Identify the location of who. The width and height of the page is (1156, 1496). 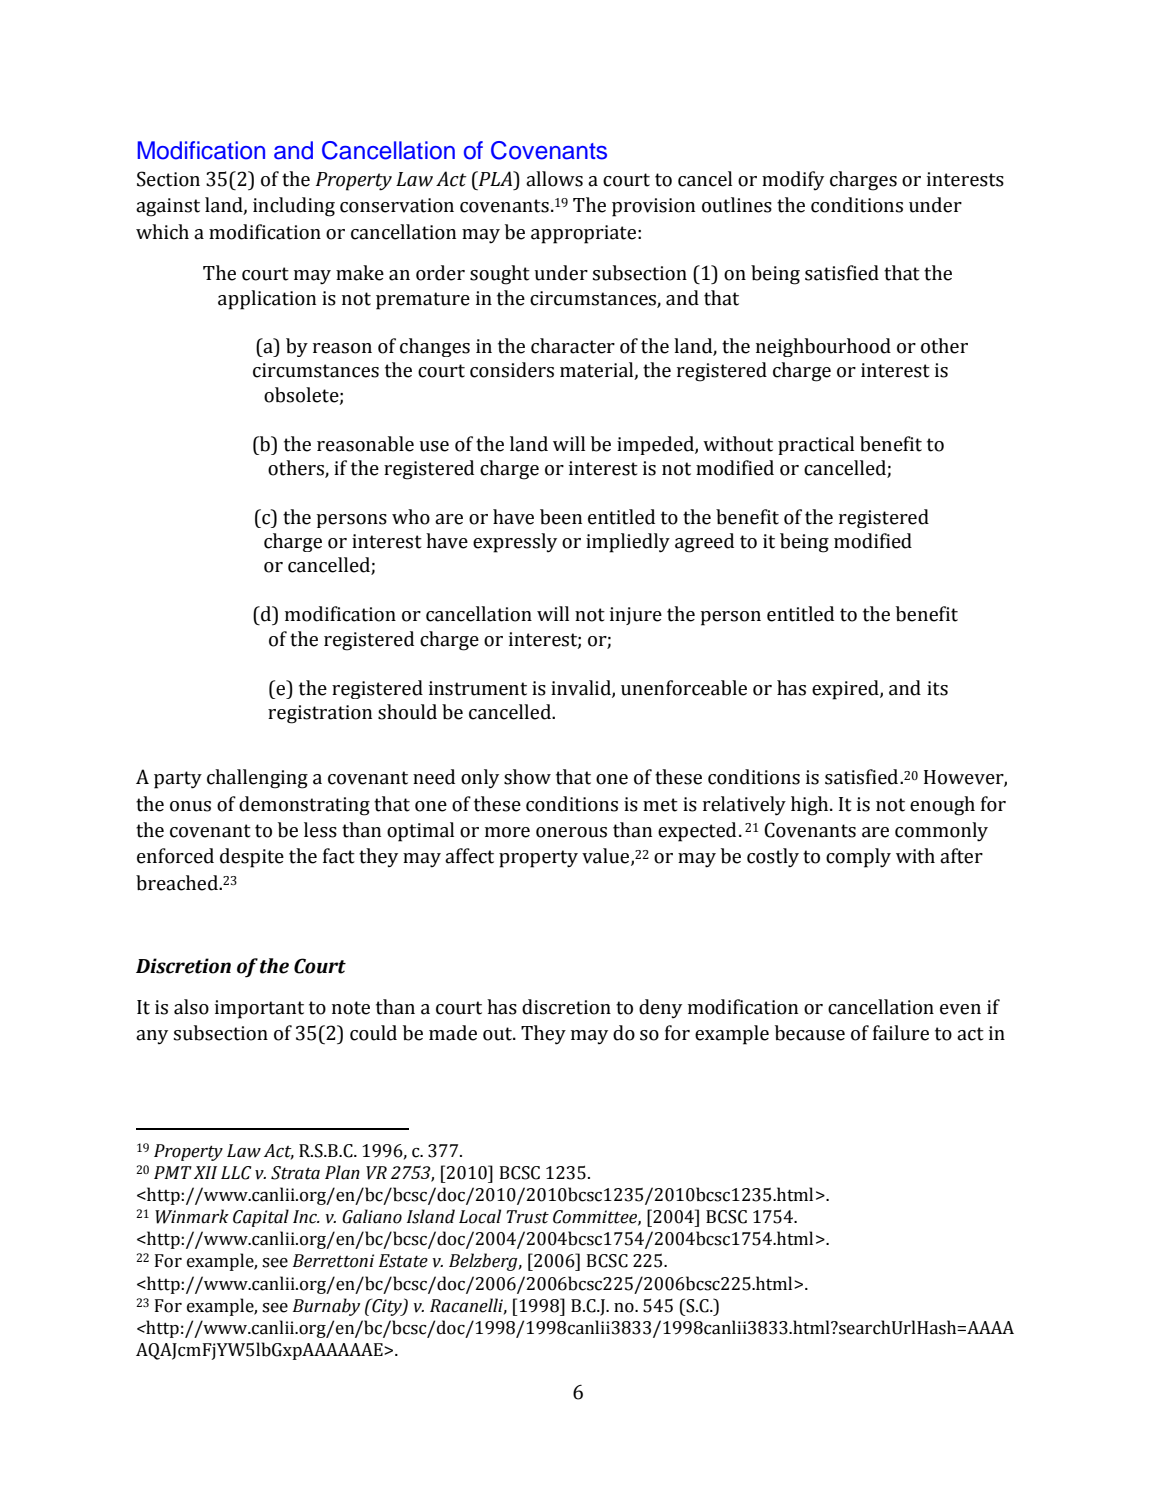
(411, 517).
